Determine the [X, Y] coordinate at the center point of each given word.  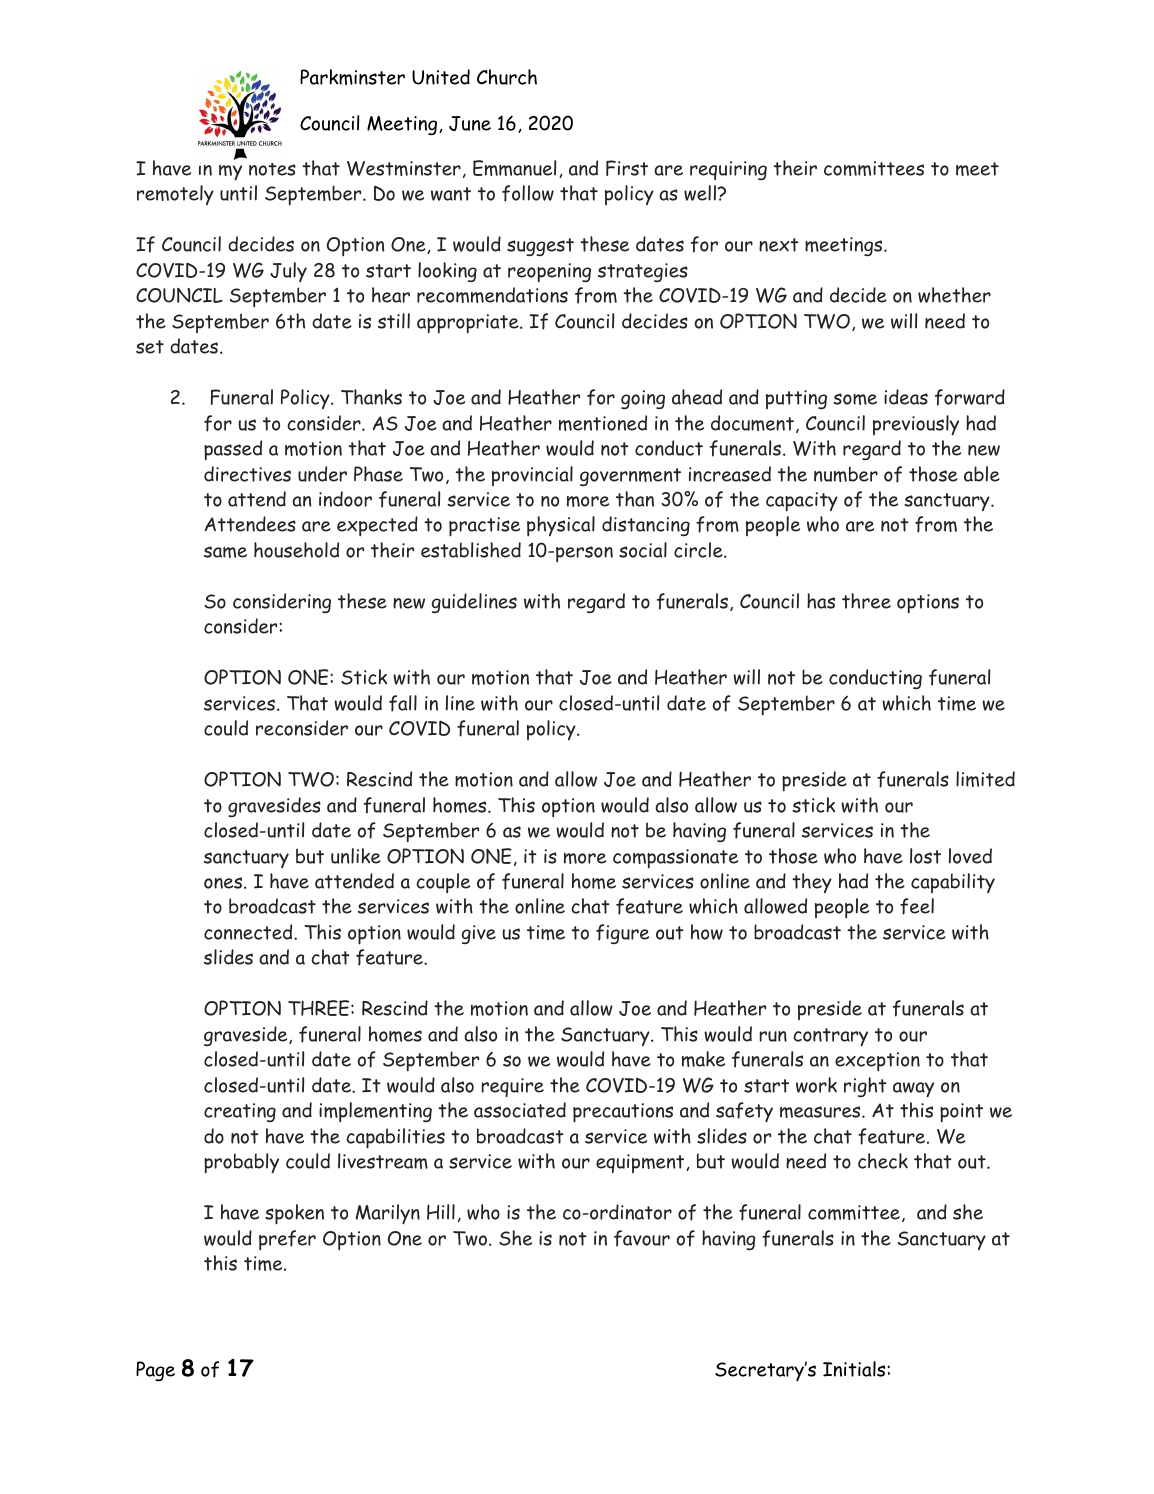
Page [155, 1371]
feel [917, 906]
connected [249, 932]
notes [272, 169]
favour [642, 1238]
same [225, 552]
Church [507, 77]
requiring [728, 170]
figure [622, 934]
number [846, 474]
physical [561, 526]
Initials [855, 1369]
